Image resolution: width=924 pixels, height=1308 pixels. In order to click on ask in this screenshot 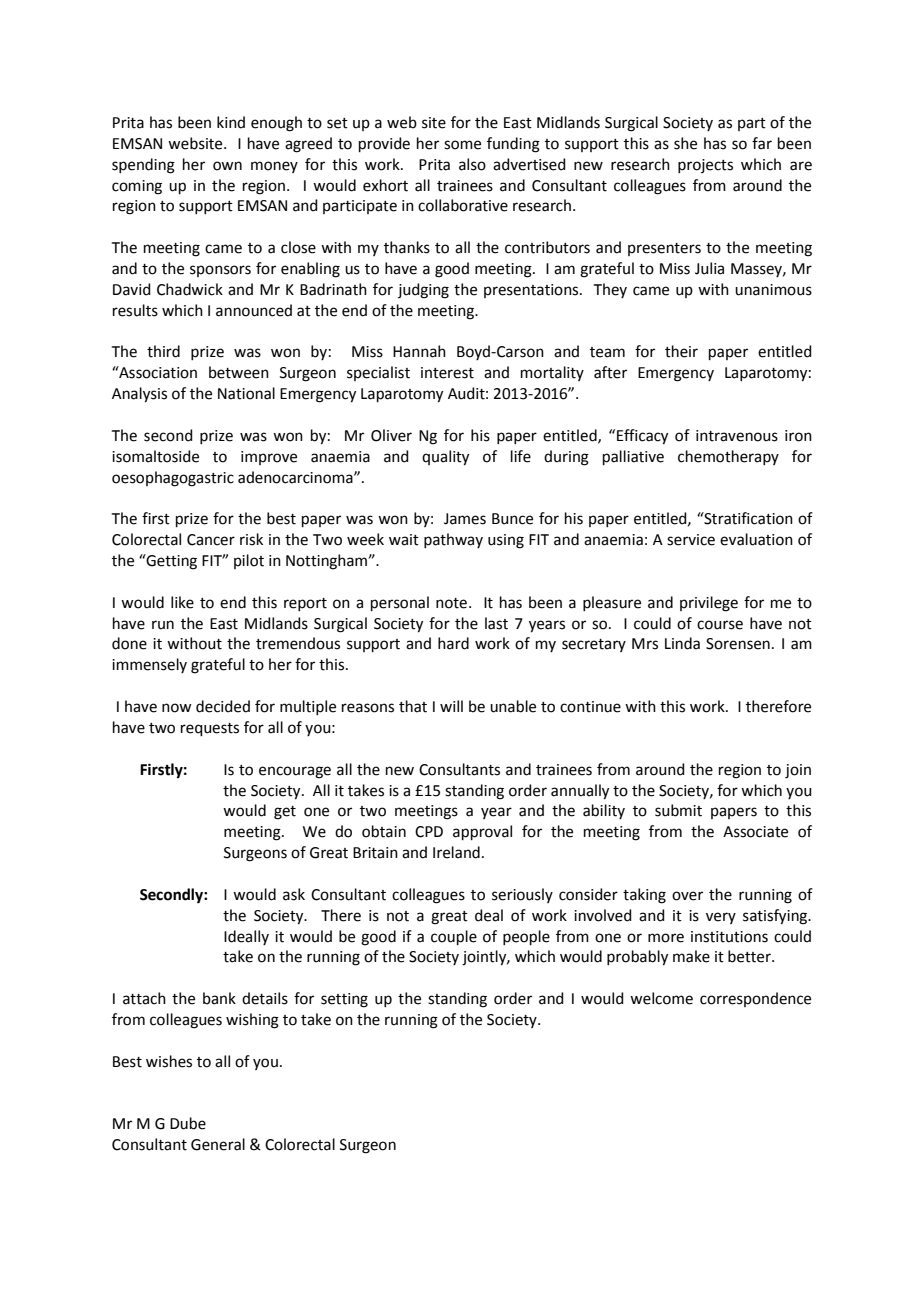, I will do `click(294, 894)`.
